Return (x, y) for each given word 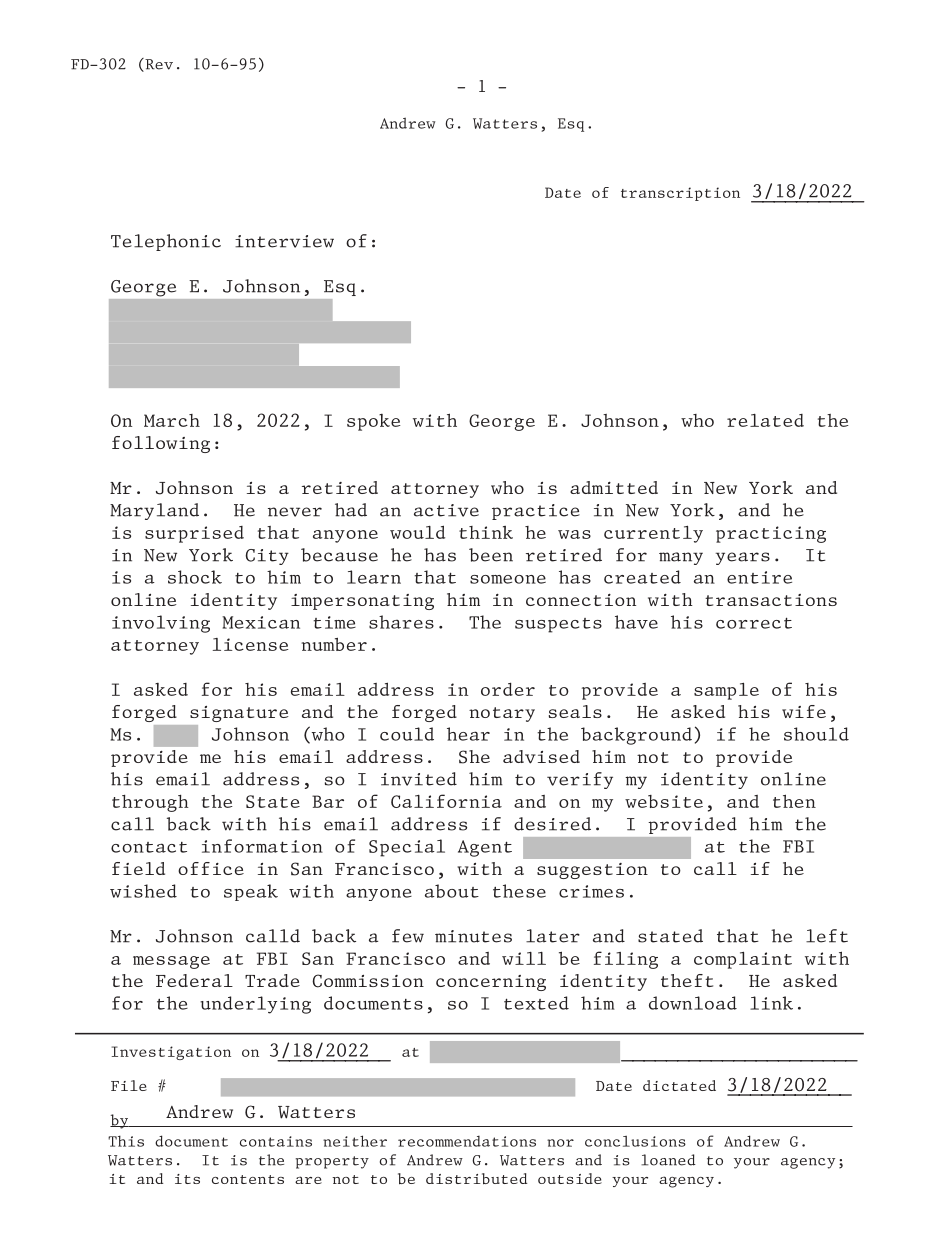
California (446, 801)
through (150, 803)
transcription (680, 194)
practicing (771, 534)
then (794, 801)
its (187, 1179)
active (446, 510)
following (161, 444)
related (765, 420)
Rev (158, 65)
